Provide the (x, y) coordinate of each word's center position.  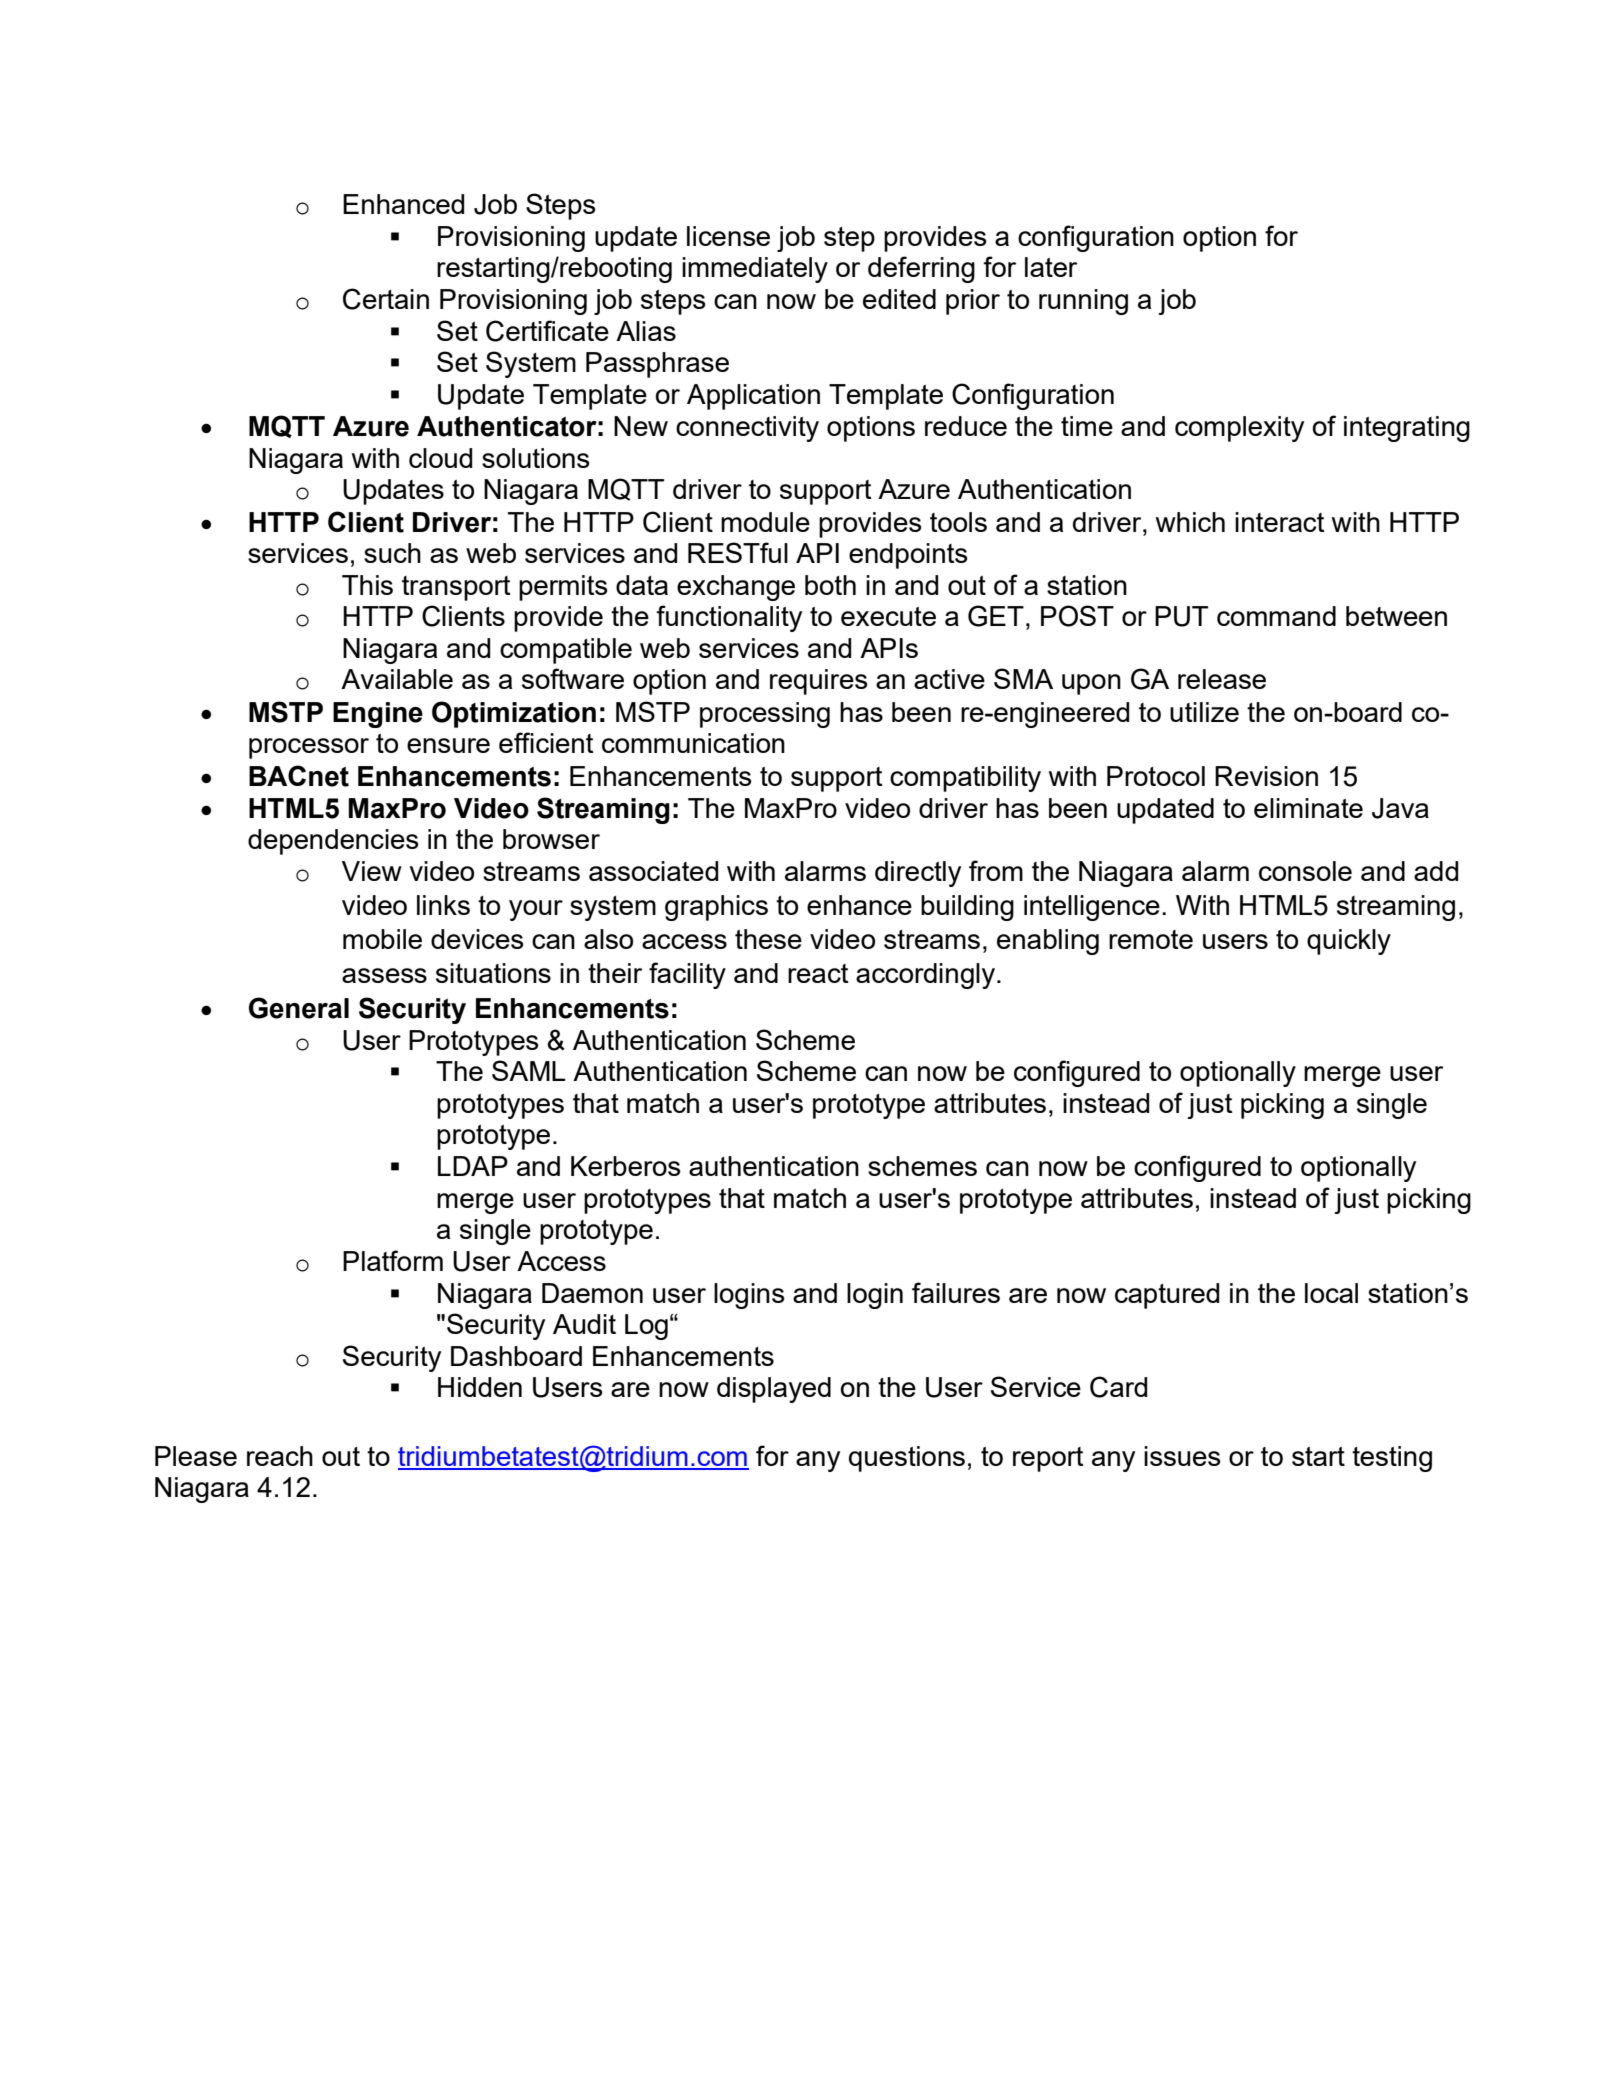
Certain (386, 299)
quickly (1349, 942)
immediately (755, 270)
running (1083, 302)
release (1222, 679)
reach (280, 1456)
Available (397, 679)
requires (819, 682)
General (299, 1008)
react (818, 973)
